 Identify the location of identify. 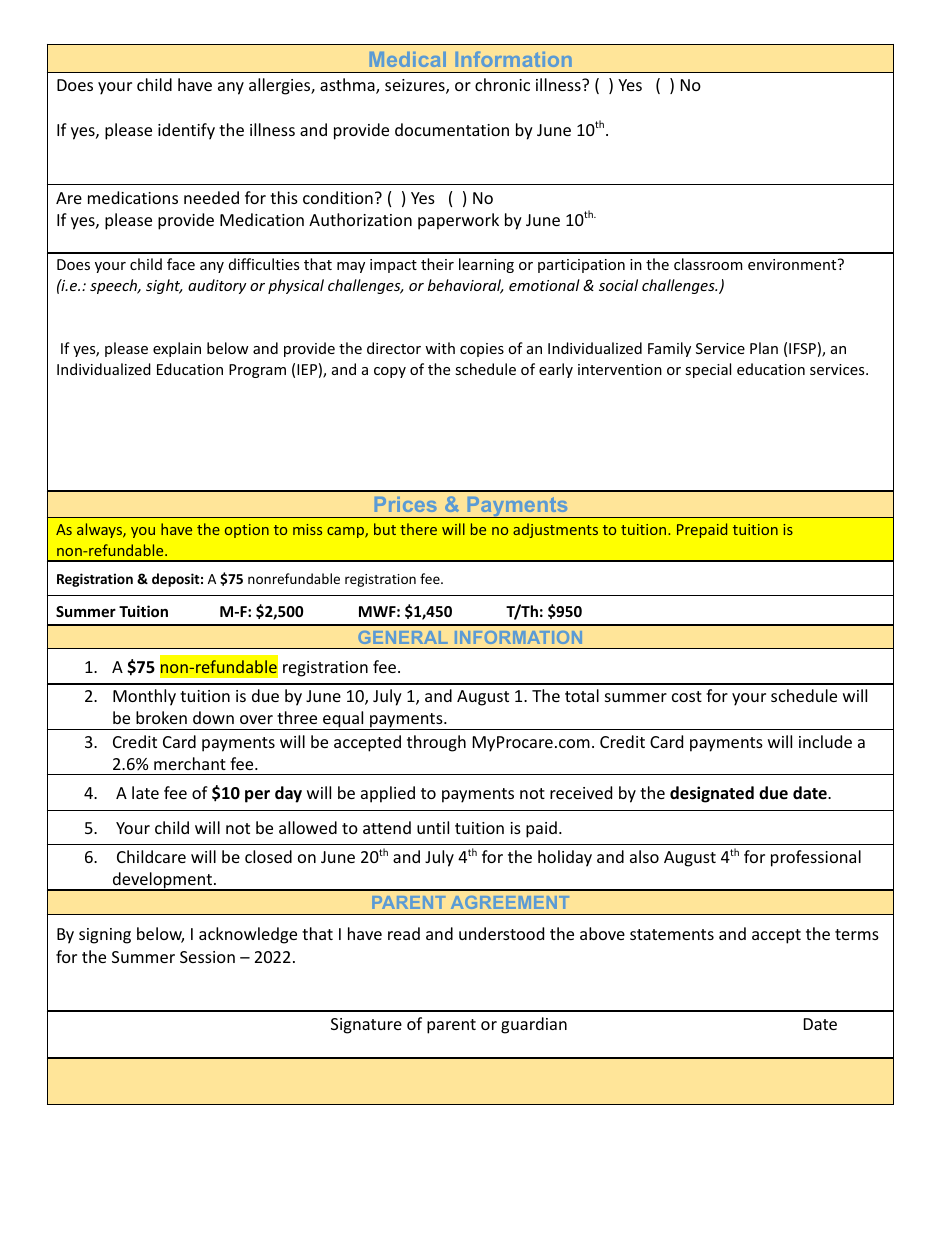
(186, 131).
